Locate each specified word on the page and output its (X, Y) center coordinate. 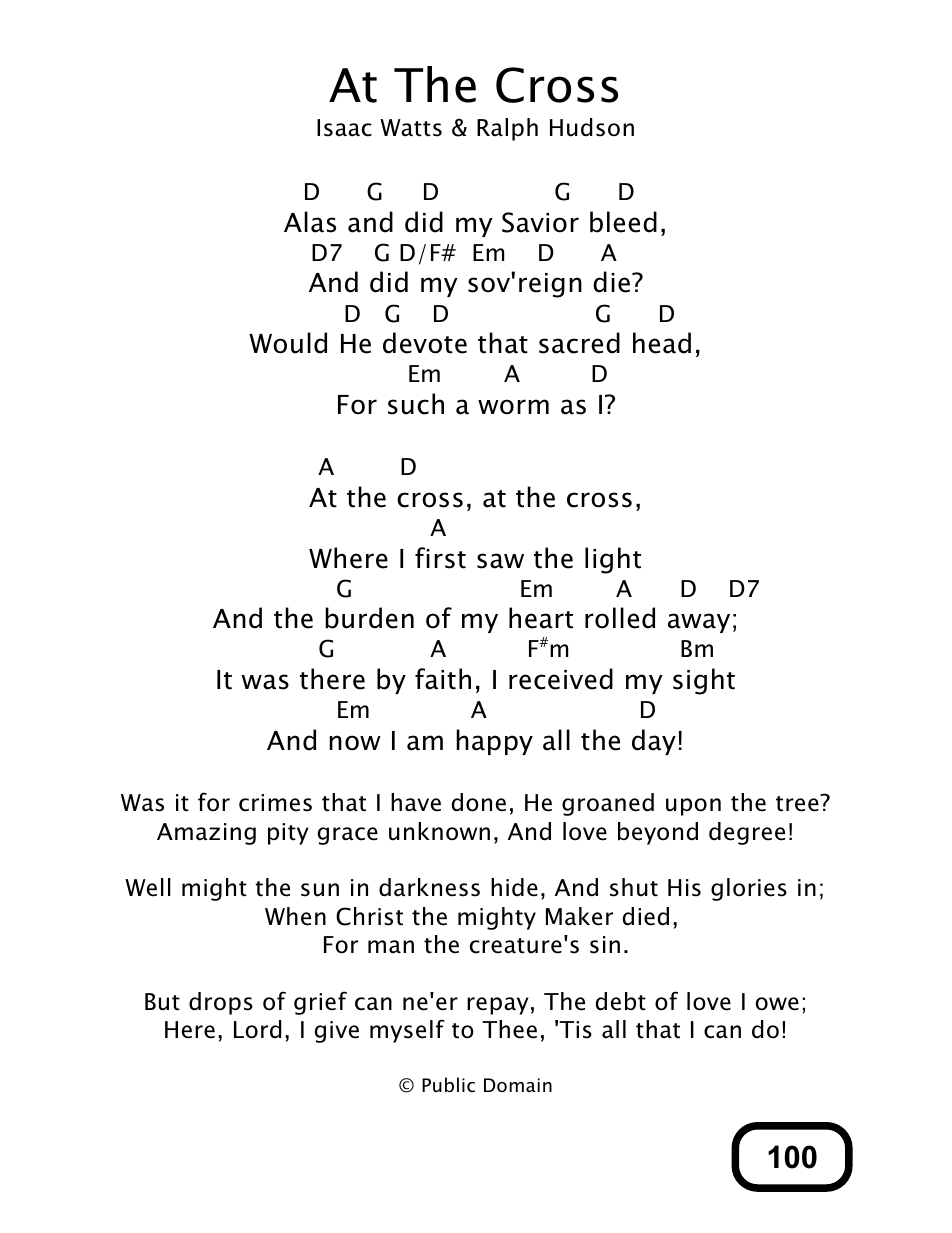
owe (777, 1004)
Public (448, 1084)
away (699, 623)
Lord (257, 1029)
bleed (623, 222)
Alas (310, 222)
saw (500, 561)
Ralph (507, 129)
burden (369, 618)
